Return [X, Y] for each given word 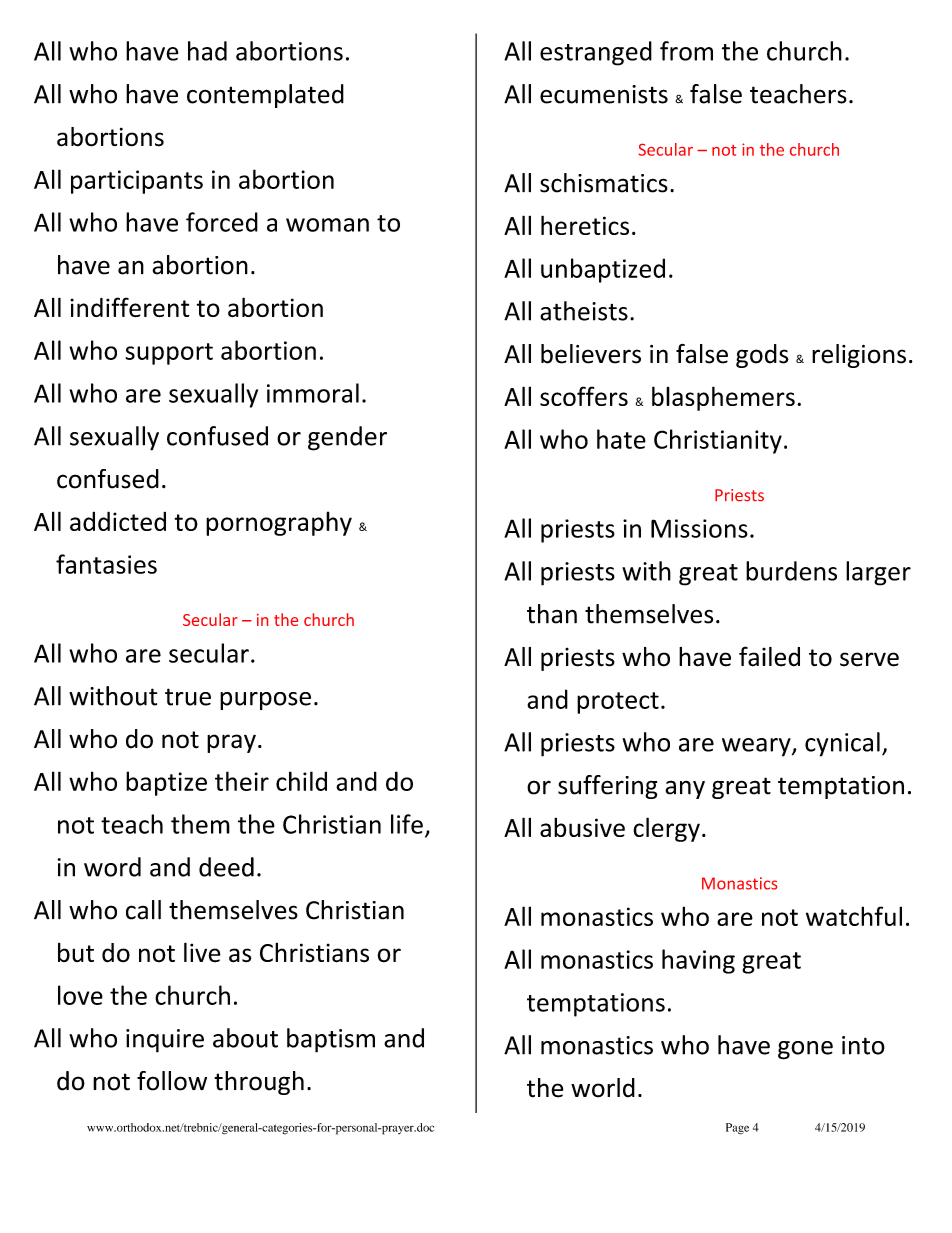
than [552, 614]
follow [172, 1081]
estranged [596, 53]
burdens [791, 571]
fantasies [106, 564]
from [686, 51]
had [207, 51]
